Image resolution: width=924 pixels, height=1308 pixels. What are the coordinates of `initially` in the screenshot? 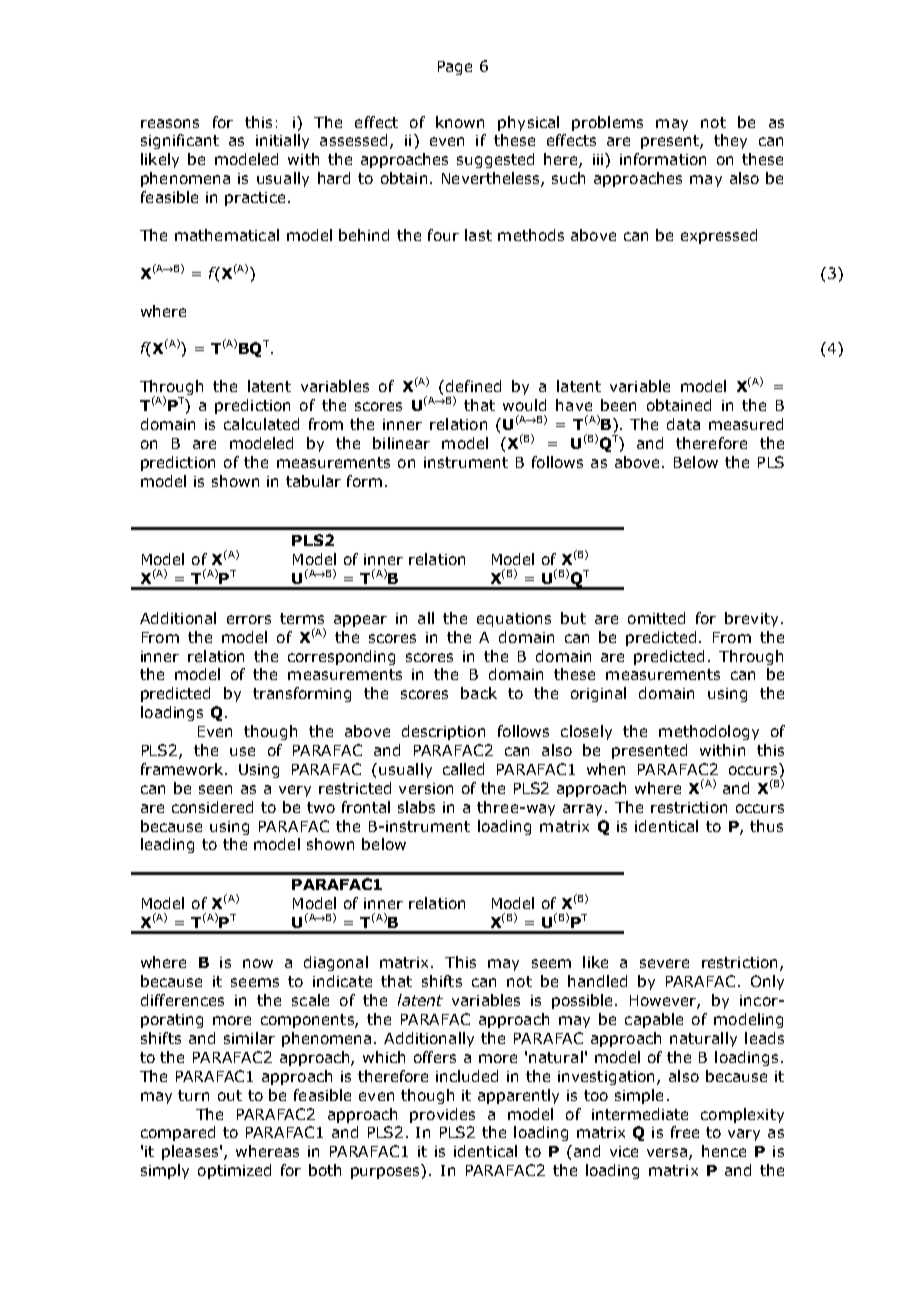 It's located at (282, 141).
